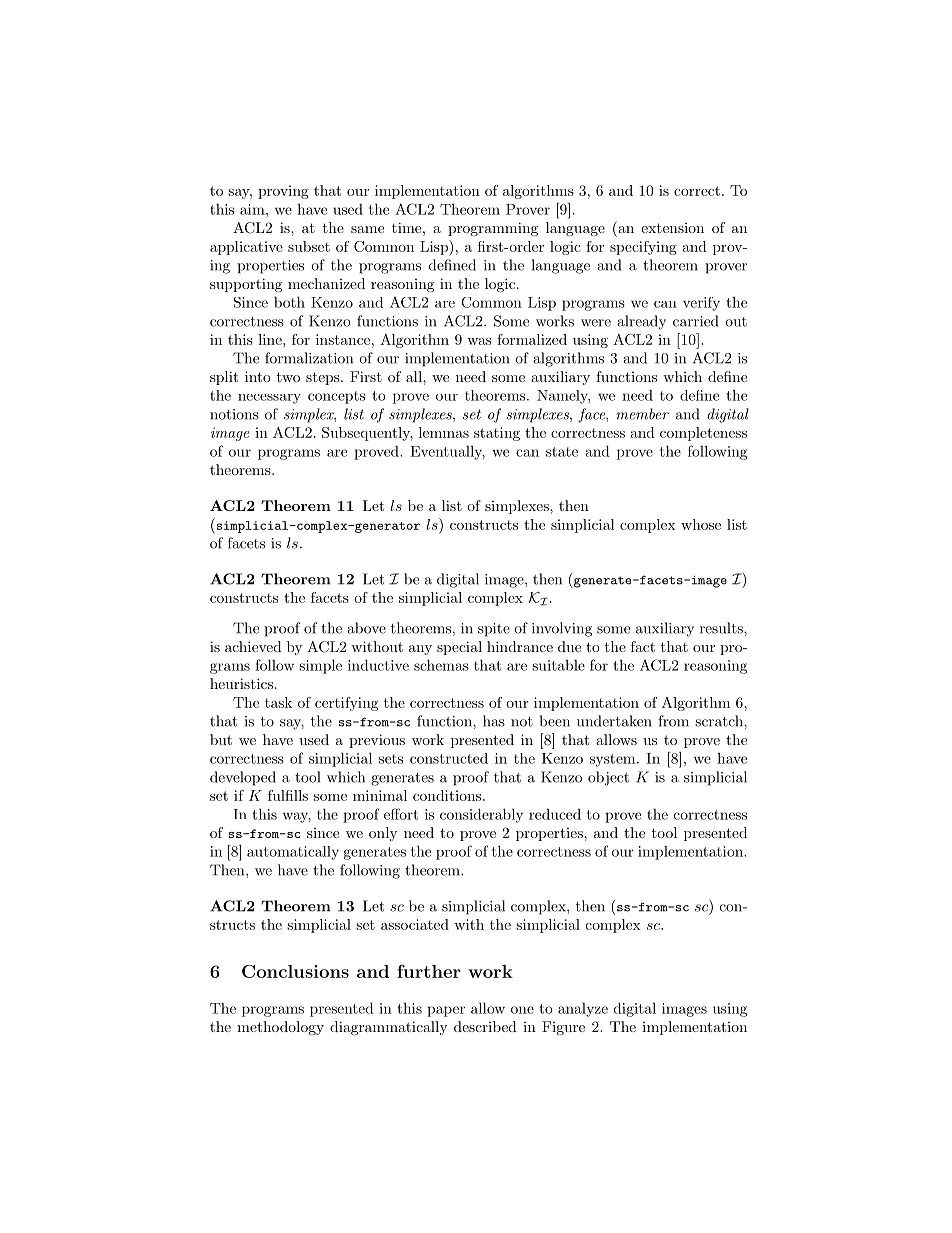  What do you see at coordinates (481, 815) in the screenshot?
I see `considerably` at bounding box center [481, 815].
